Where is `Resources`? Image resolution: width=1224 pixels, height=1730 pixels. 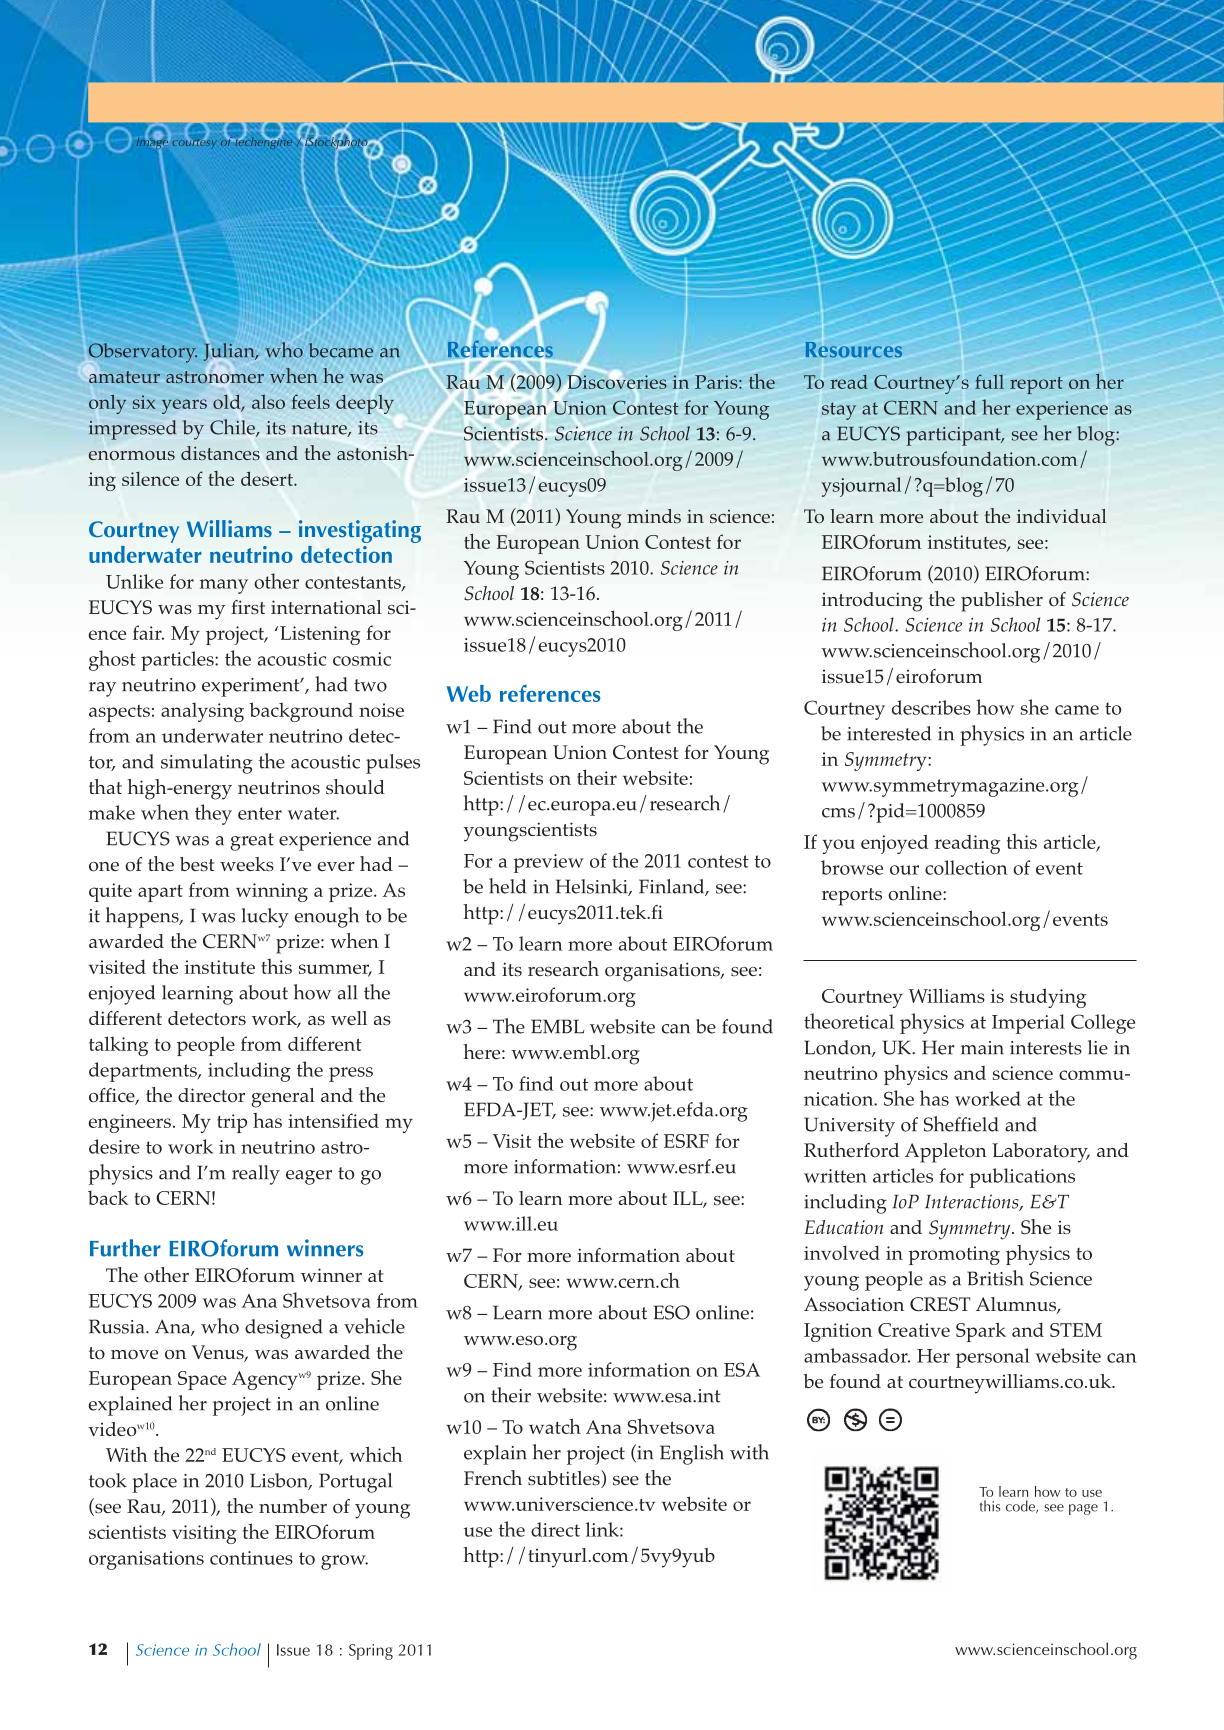
Resources is located at coordinates (854, 350).
